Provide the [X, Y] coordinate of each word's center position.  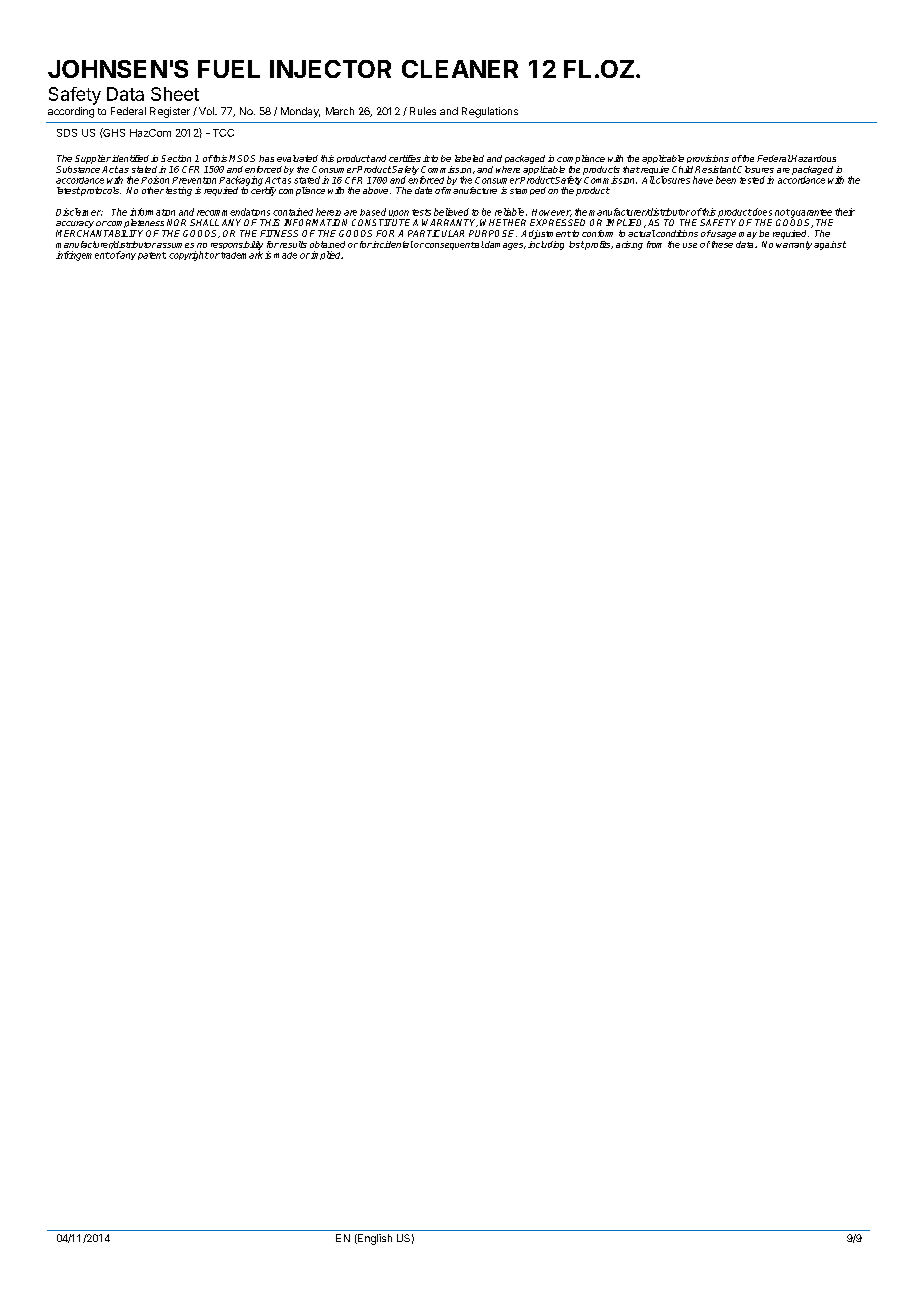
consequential [454, 245]
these [722, 244]
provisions [708, 159]
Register [170, 112]
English [374, 1239]
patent [152, 256]
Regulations [490, 112]
